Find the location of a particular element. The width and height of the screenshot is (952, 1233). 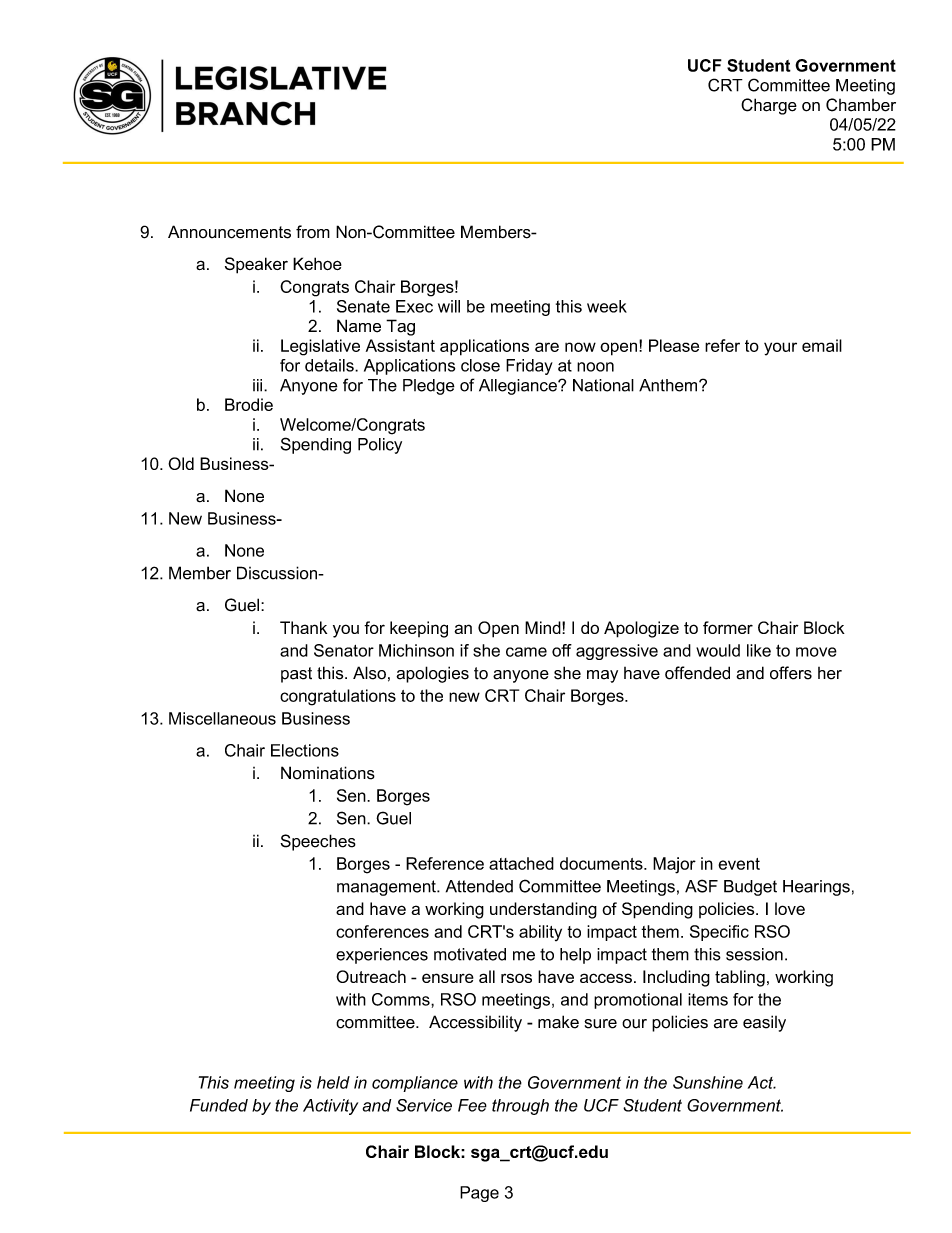

Page is located at coordinates (479, 1194).
